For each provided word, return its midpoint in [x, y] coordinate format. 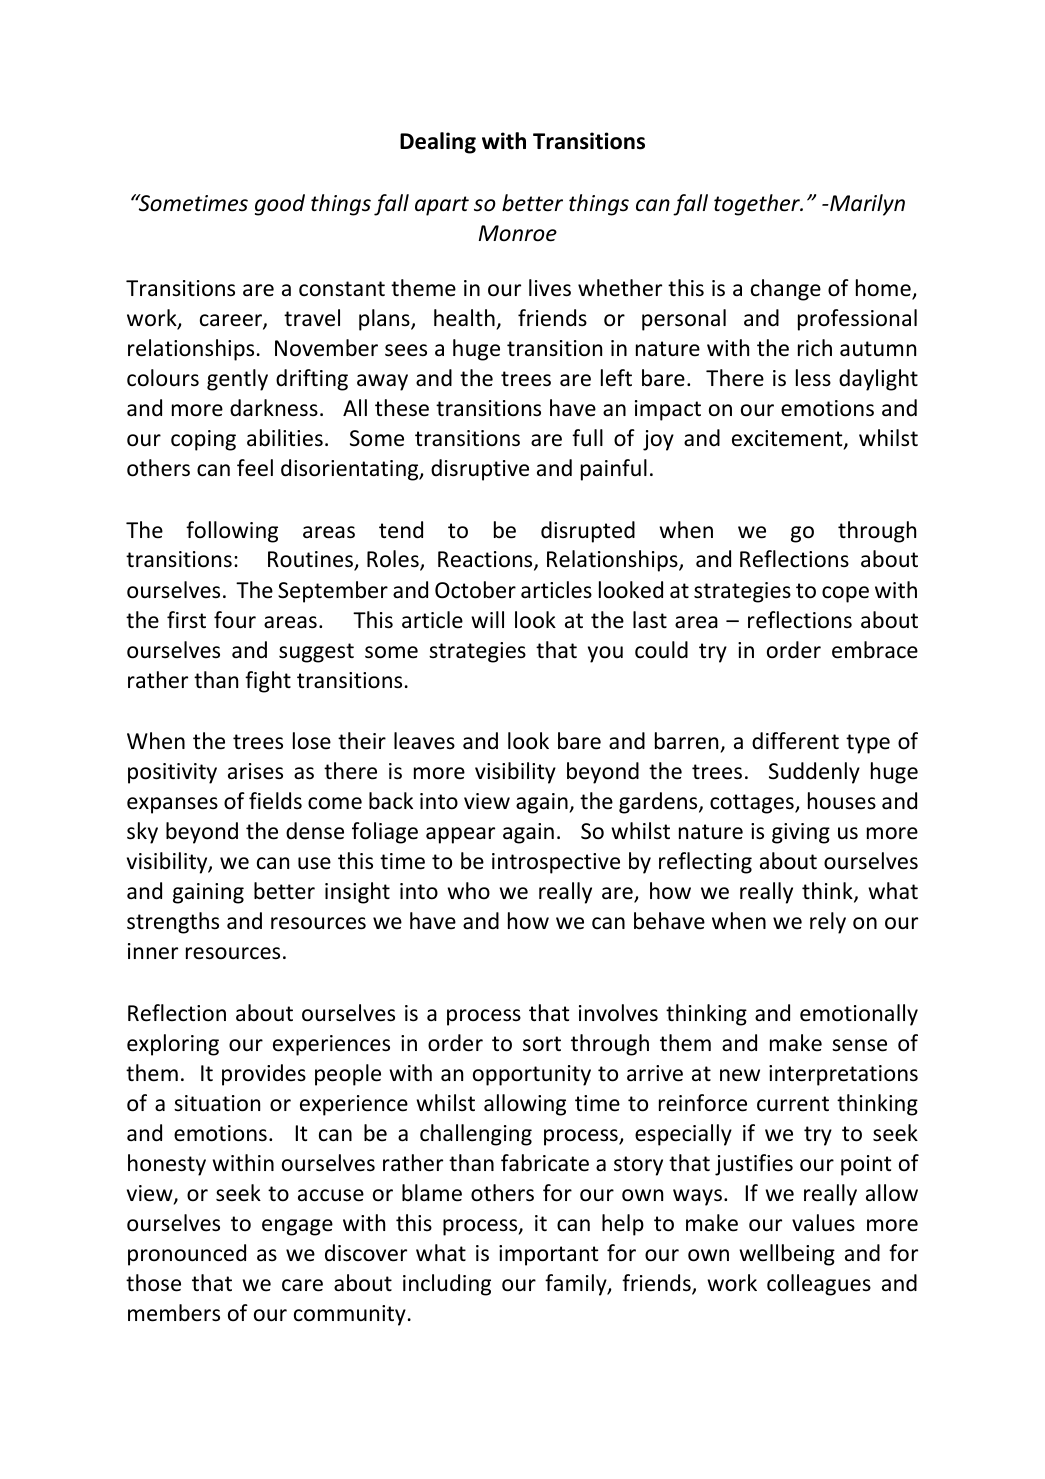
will [487, 619]
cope [845, 594]
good [280, 205]
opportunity [532, 1075]
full [587, 438]
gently [237, 380]
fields [275, 801]
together [758, 205]
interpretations [843, 1075]
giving [801, 833]
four [235, 620]
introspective [556, 863]
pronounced [187, 1255]
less [813, 378]
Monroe [518, 233]
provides [264, 1075]
